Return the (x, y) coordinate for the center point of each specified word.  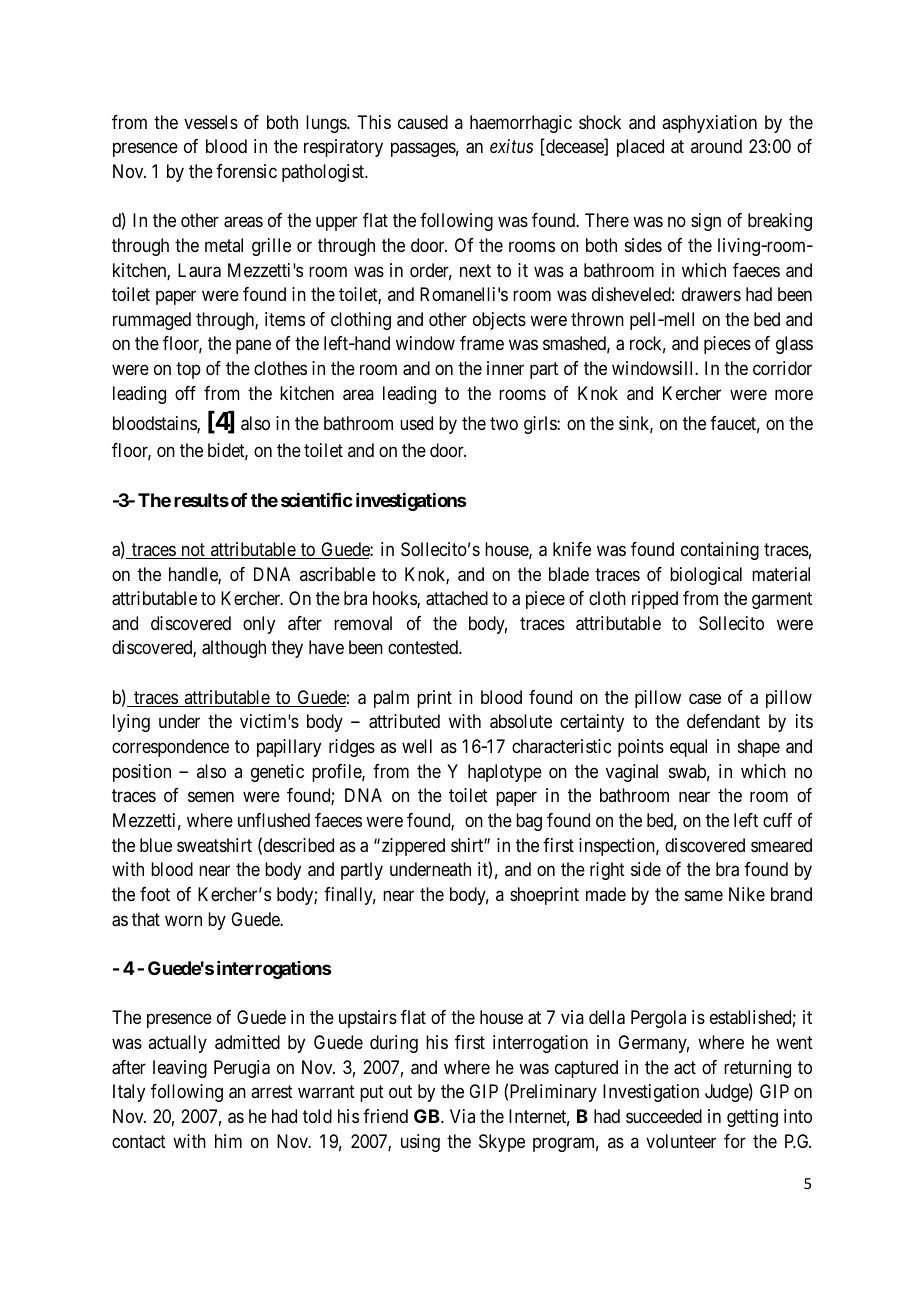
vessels (211, 122)
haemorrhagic (521, 124)
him (228, 1141)
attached (457, 598)
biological (706, 576)
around (716, 146)
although (234, 649)
